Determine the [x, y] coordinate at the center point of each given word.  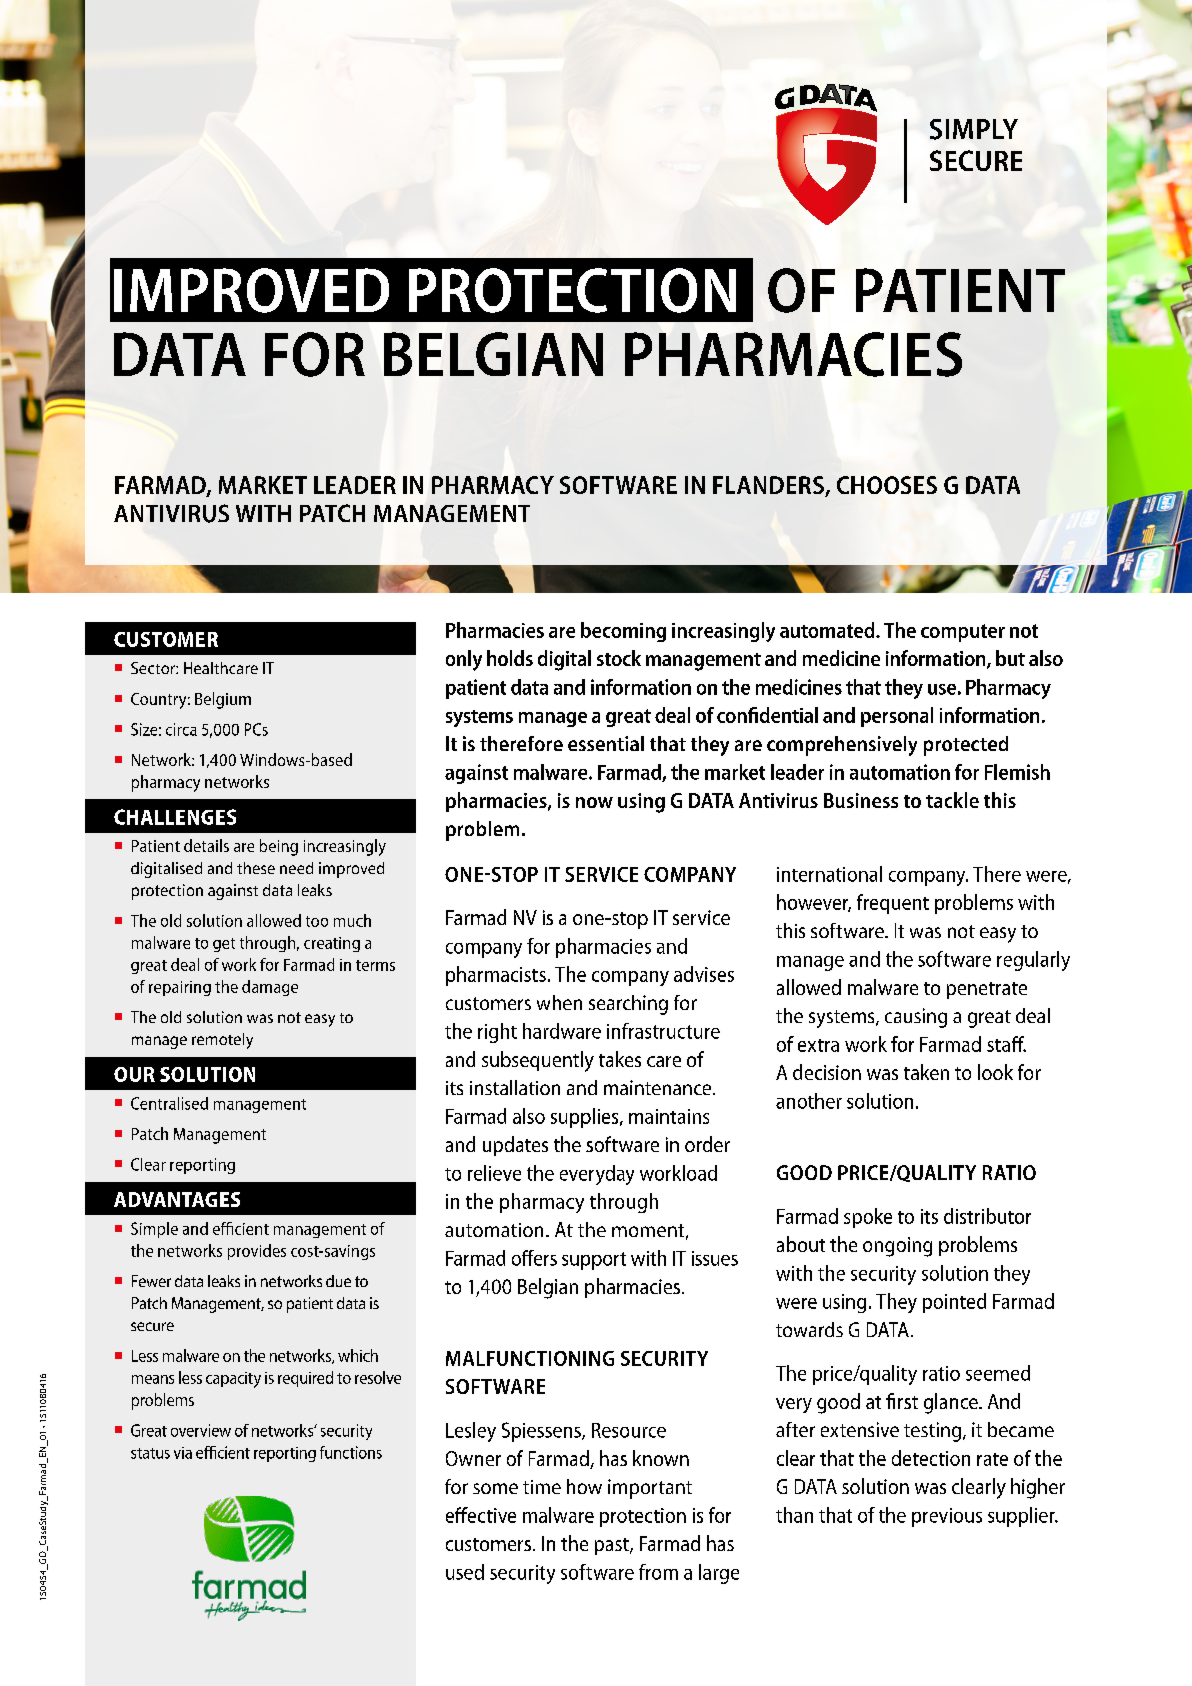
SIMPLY [974, 129]
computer [963, 633]
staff [1006, 1044]
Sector [154, 668]
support [594, 1261]
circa [181, 729]
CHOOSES [887, 485]
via [183, 1453]
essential [606, 743]
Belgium [223, 700]
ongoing [897, 1247]
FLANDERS [769, 486]
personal [897, 717]
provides [257, 1252]
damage [270, 988]
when [559, 1002]
